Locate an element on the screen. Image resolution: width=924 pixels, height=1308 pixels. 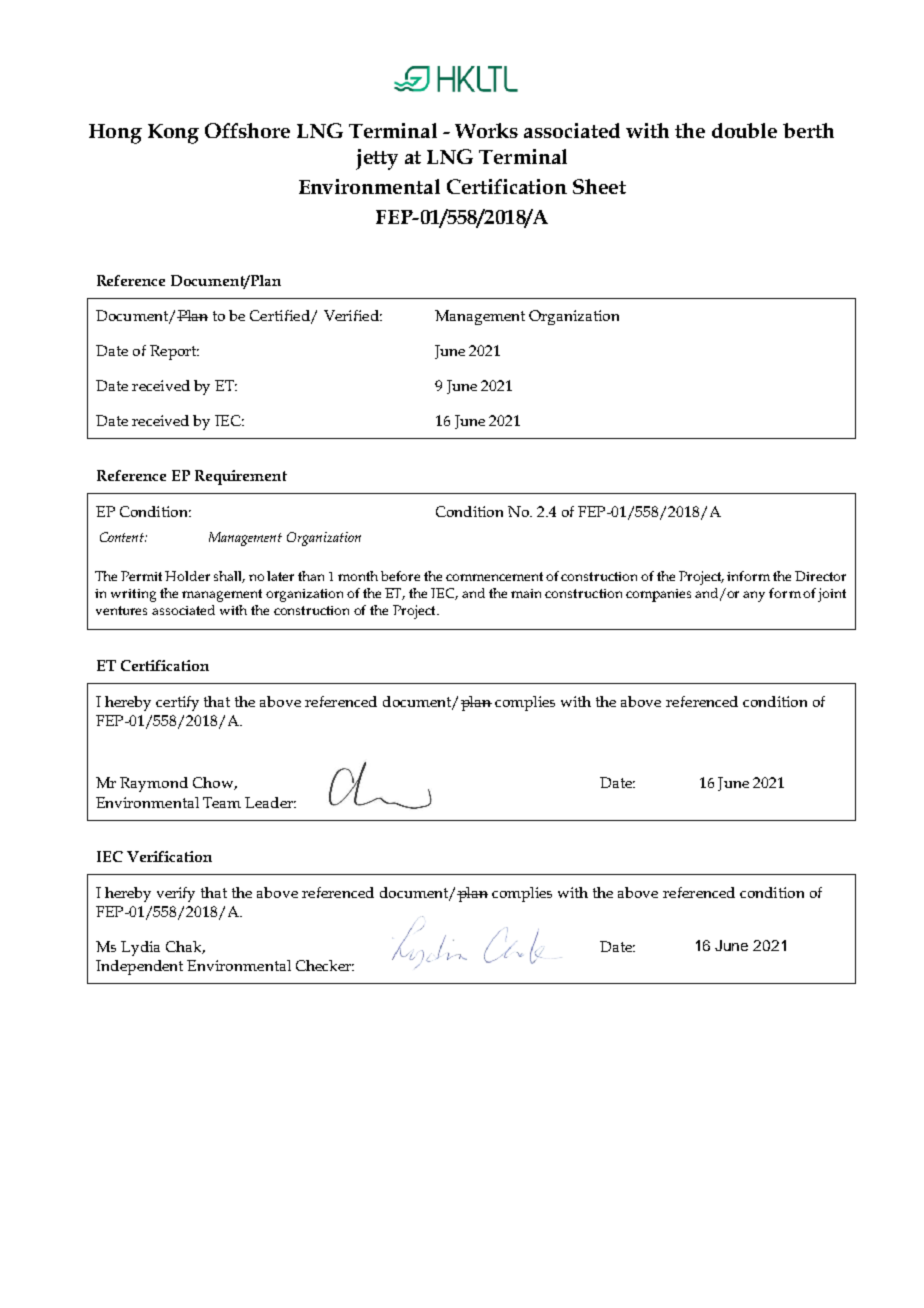
Team is located at coordinates (222, 802).
